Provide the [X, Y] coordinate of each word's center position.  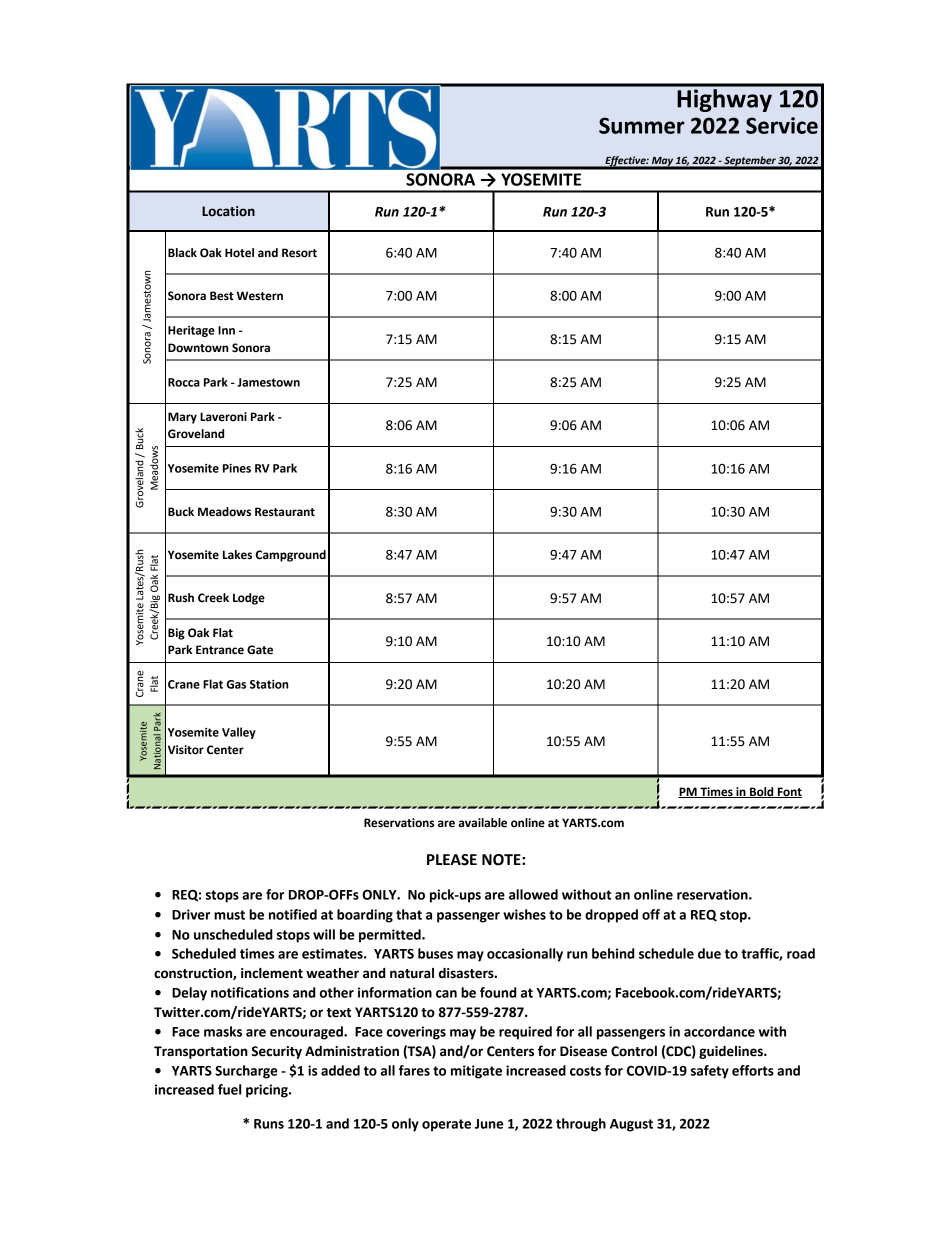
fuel [229, 1089]
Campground [291, 556]
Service [782, 125]
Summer [642, 125]
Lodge [249, 599]
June [489, 1124]
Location [228, 211]
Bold [762, 792]
